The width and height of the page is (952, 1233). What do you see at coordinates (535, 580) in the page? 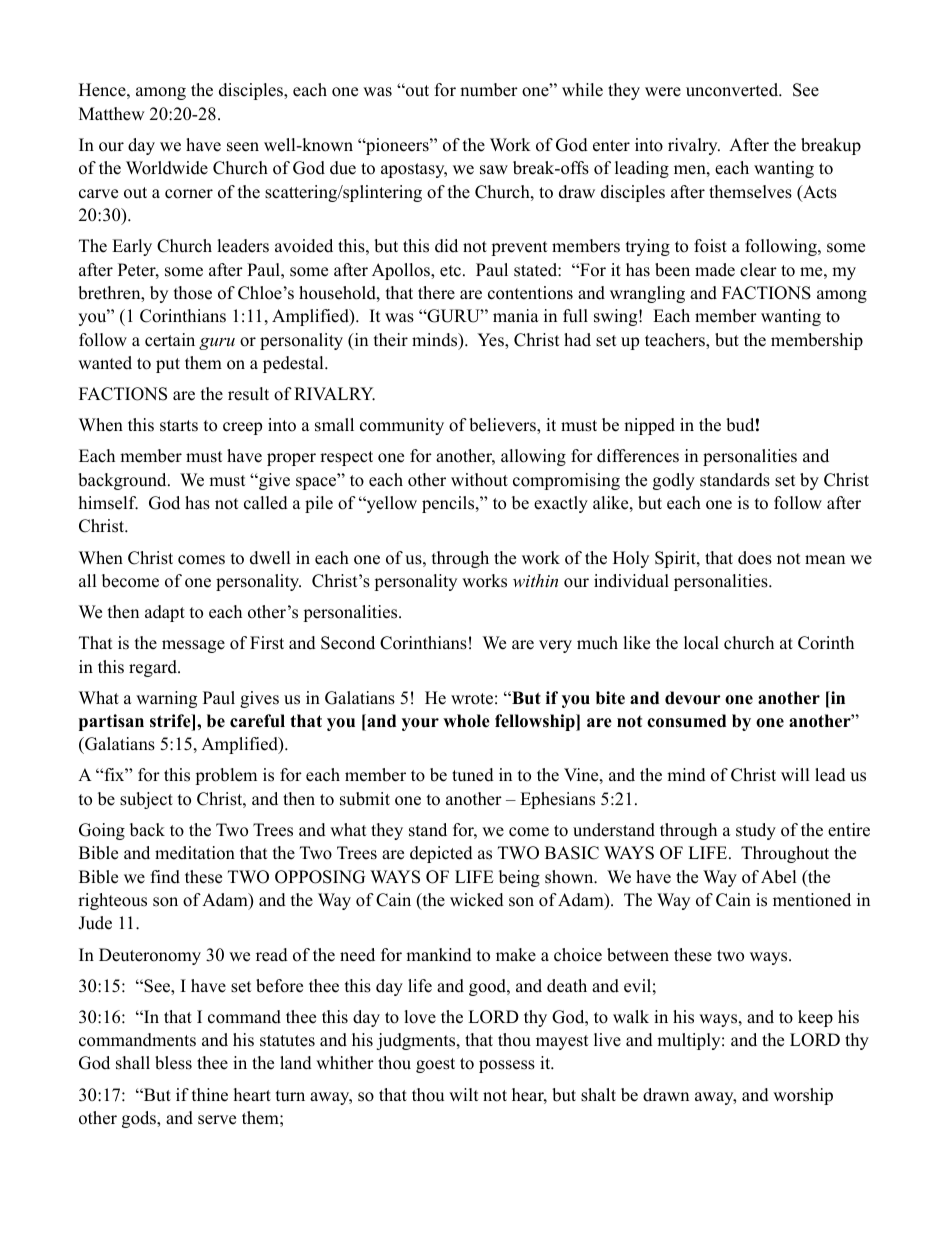
I see `within` at bounding box center [535, 580].
